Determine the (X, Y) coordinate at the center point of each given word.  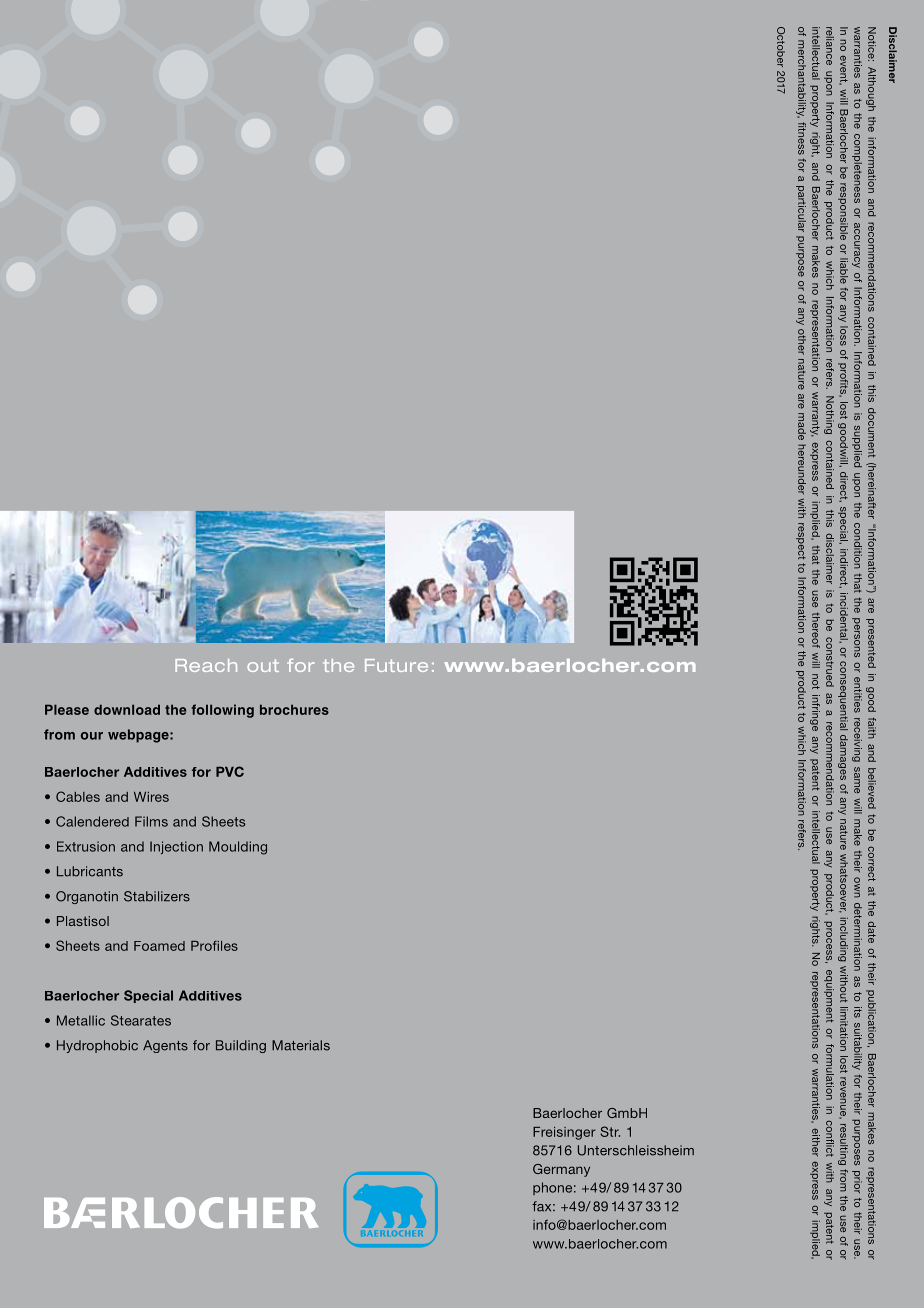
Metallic (81, 1020)
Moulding (238, 848)
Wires (151, 797)
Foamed (159, 946)
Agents (165, 1046)
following (223, 711)
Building (241, 1046)
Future (396, 665)
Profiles (214, 946)
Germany (561, 1170)
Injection (176, 847)
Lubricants (90, 871)
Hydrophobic (97, 1046)
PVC (230, 771)
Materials (301, 1045)
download (127, 709)
